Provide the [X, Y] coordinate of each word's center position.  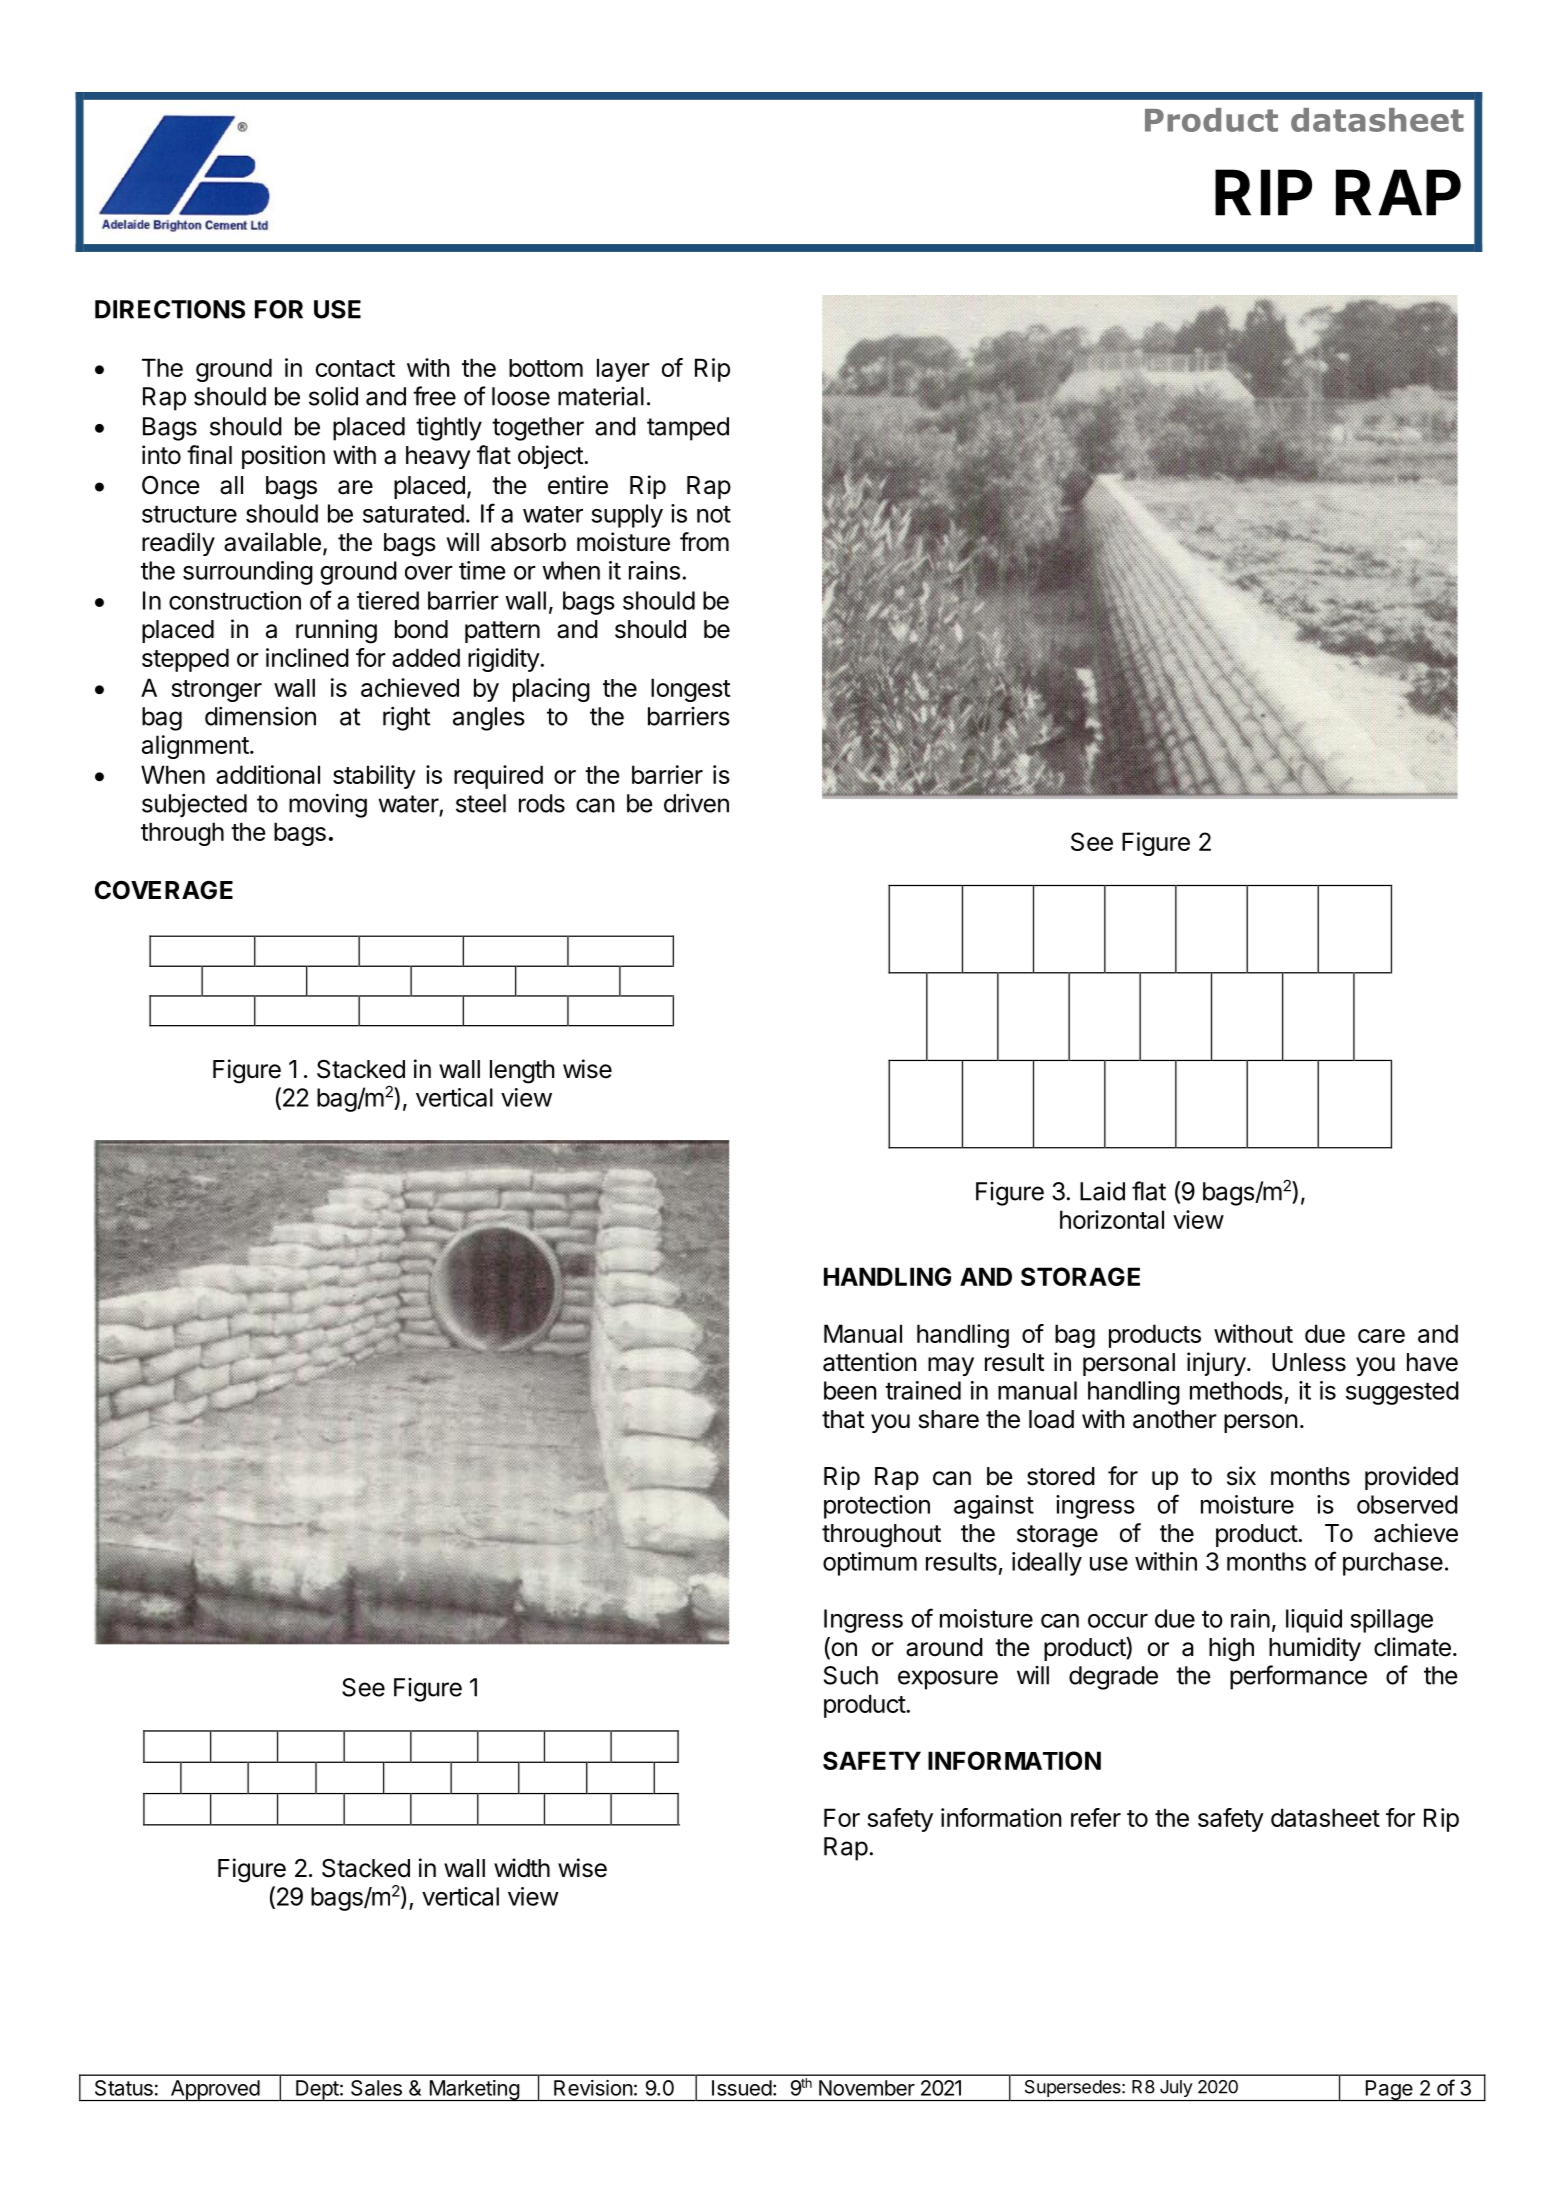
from [704, 542]
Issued [742, 2088]
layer [623, 370]
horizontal [1112, 1219]
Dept [317, 2090]
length [522, 1072]
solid [333, 396]
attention [870, 1362]
